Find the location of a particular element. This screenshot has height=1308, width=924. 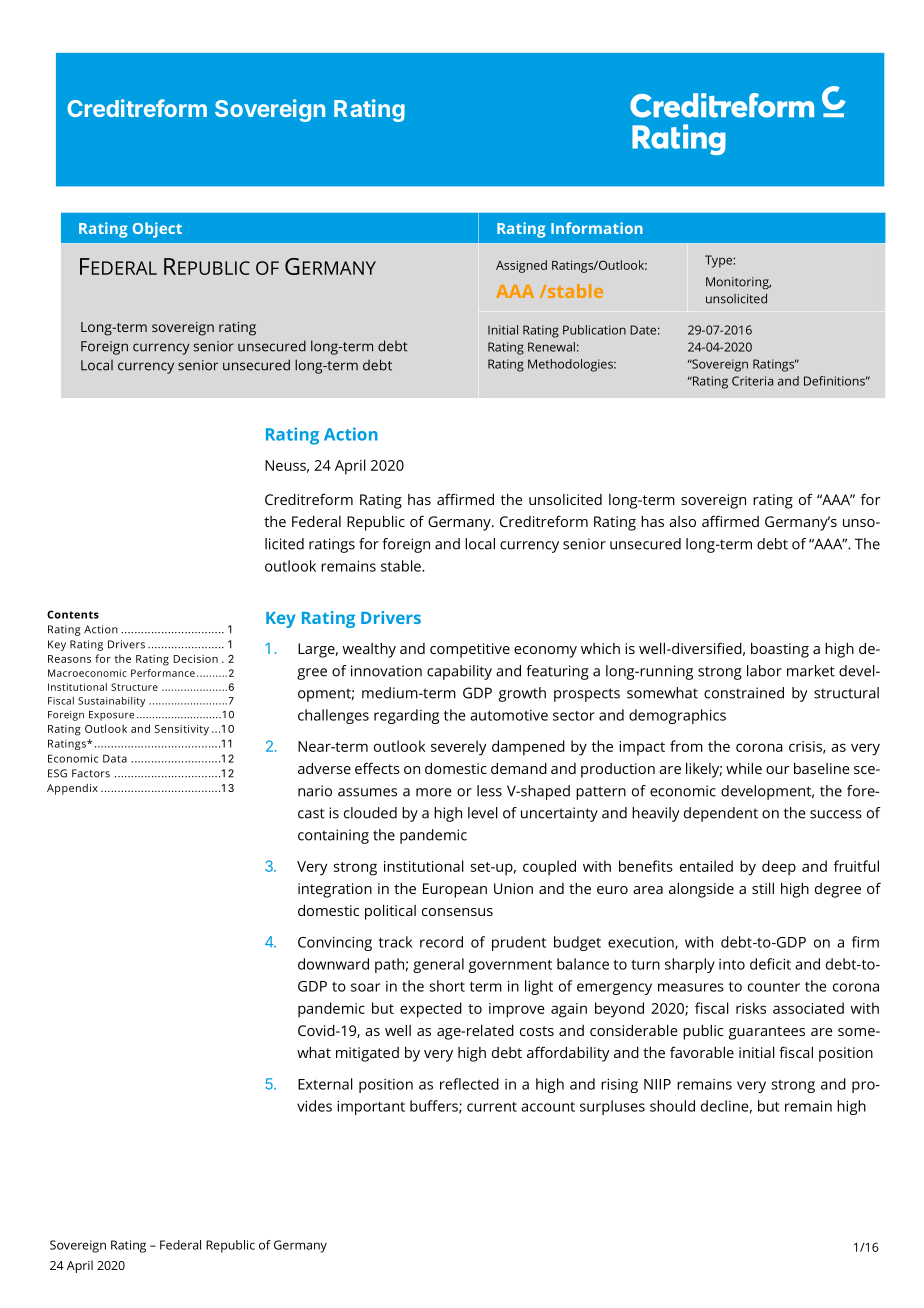

Information is located at coordinates (597, 228).
